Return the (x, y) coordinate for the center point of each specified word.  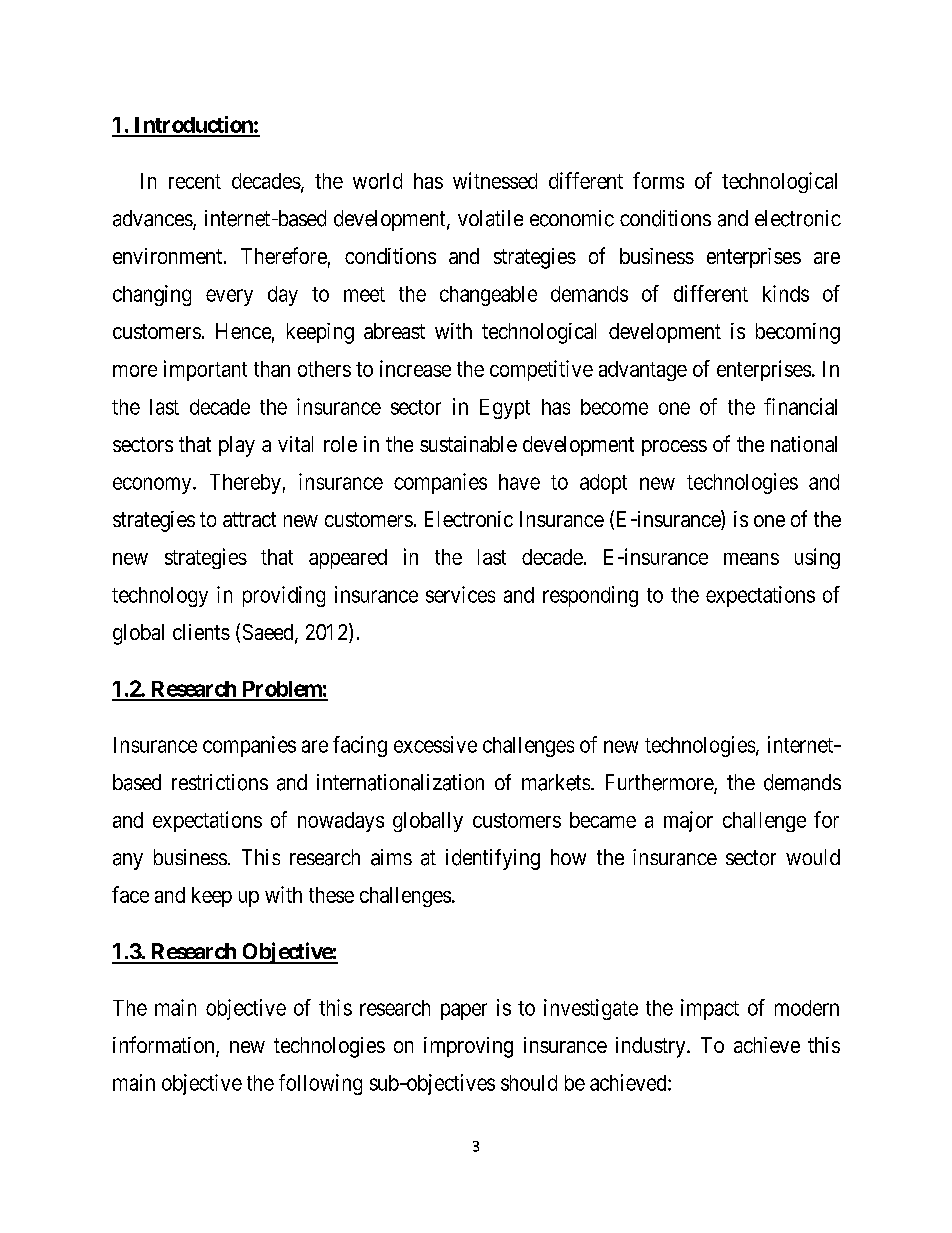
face (130, 894)
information (165, 1046)
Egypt (505, 409)
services (460, 594)
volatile (490, 218)
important (205, 370)
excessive (435, 744)
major (688, 821)
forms (658, 180)
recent (195, 181)
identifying (493, 859)
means (751, 559)
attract (249, 519)
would (813, 857)
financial (800, 406)
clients (201, 632)
